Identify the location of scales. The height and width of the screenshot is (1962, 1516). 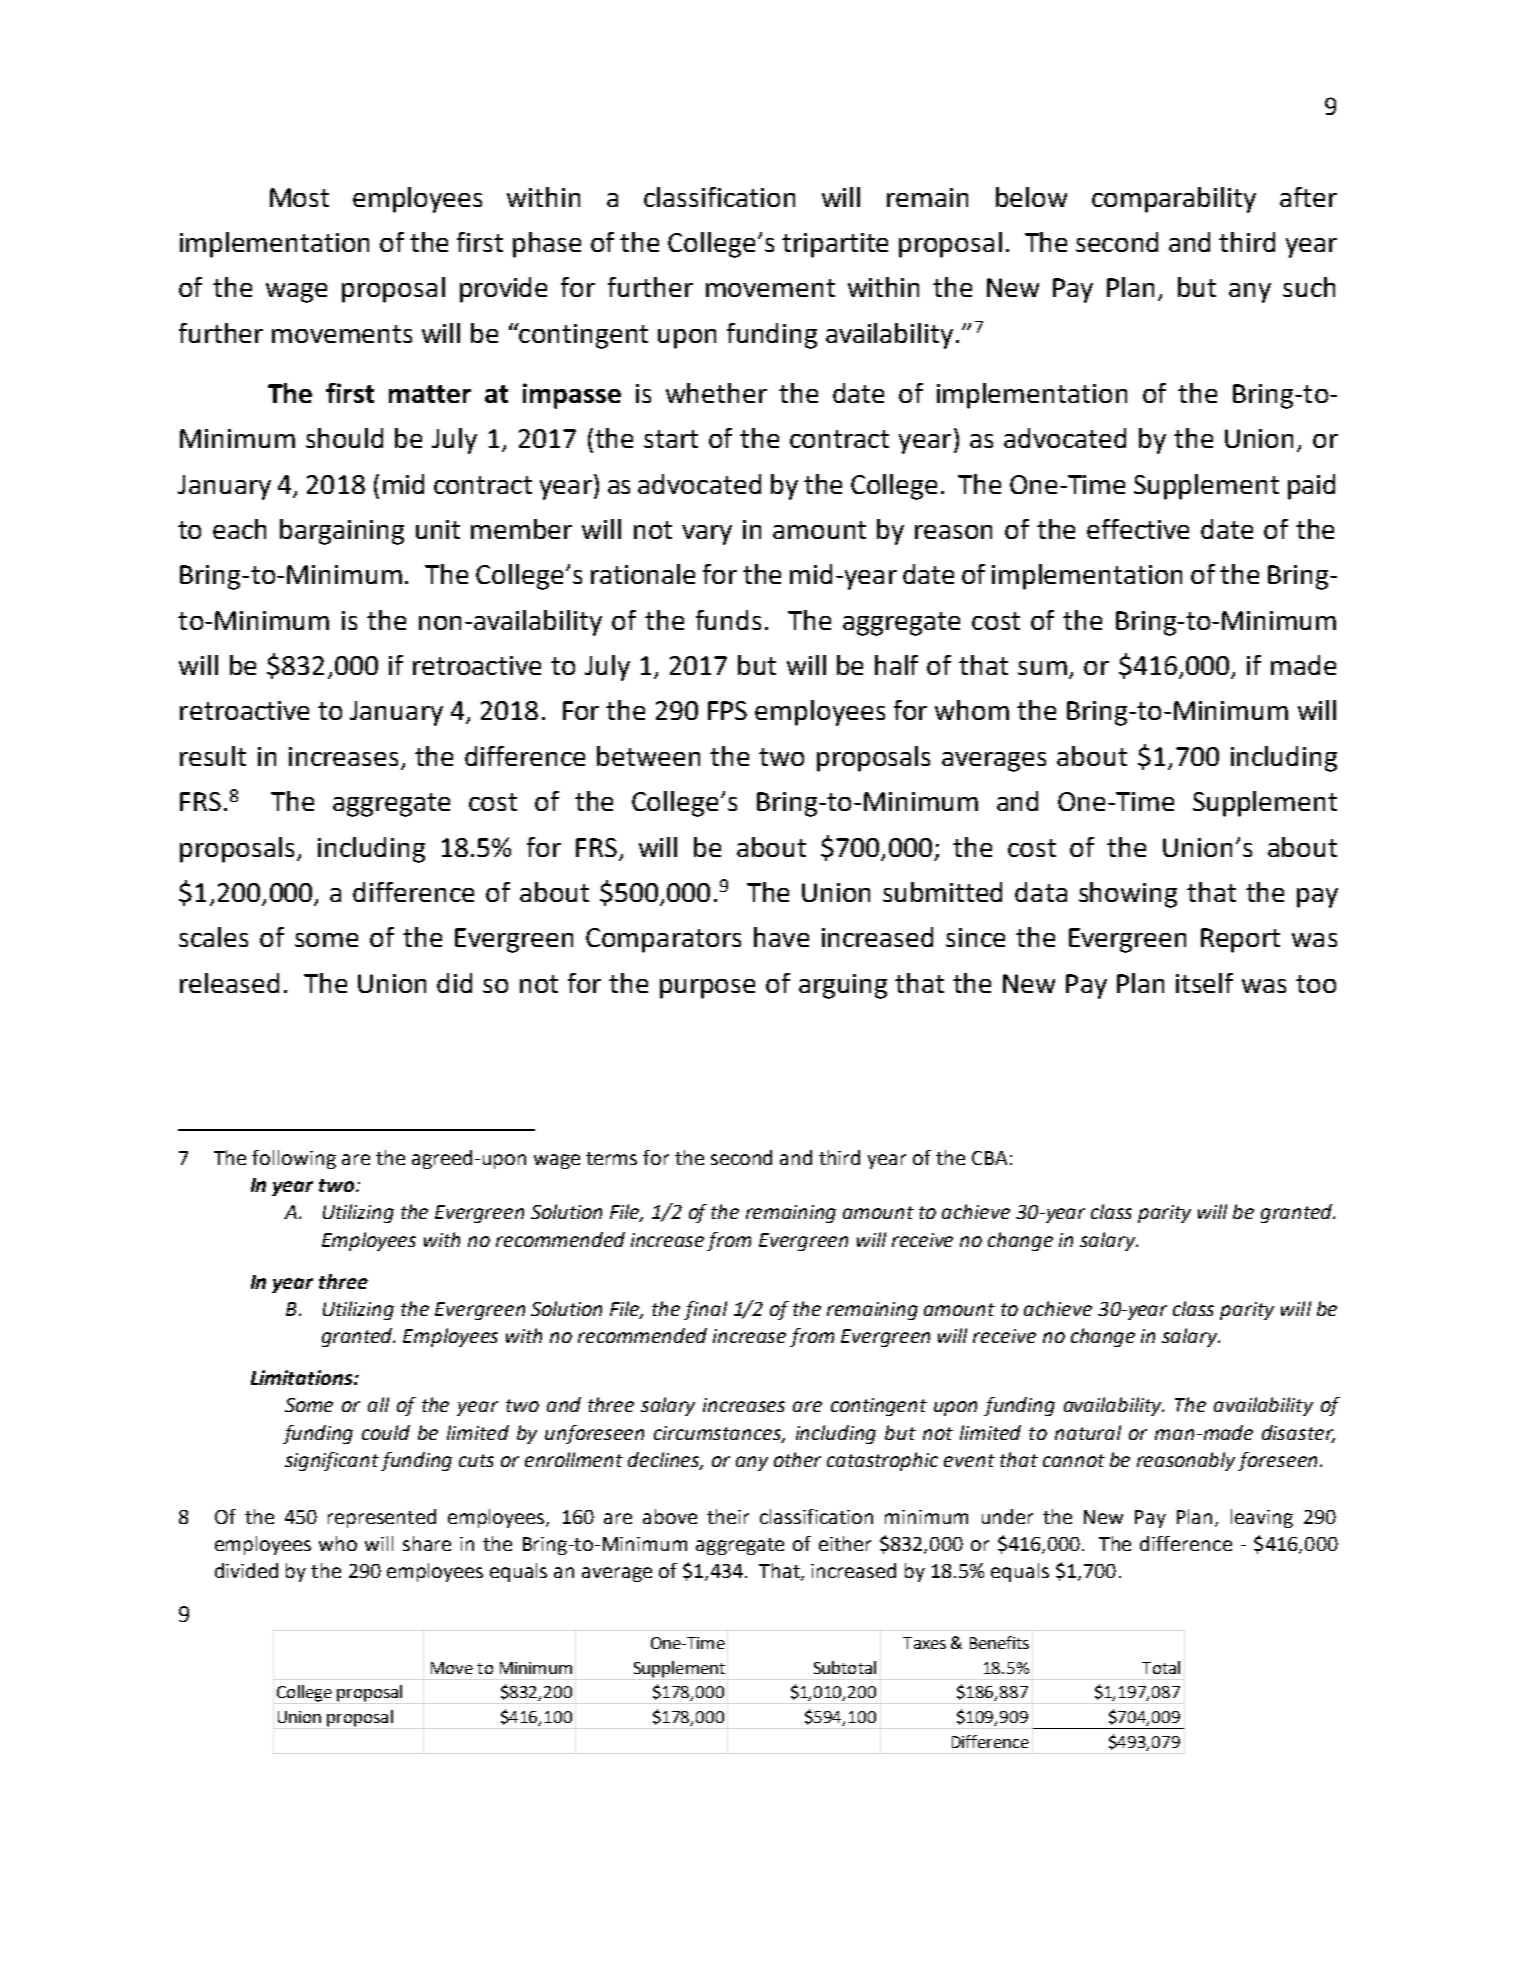
(213, 937).
